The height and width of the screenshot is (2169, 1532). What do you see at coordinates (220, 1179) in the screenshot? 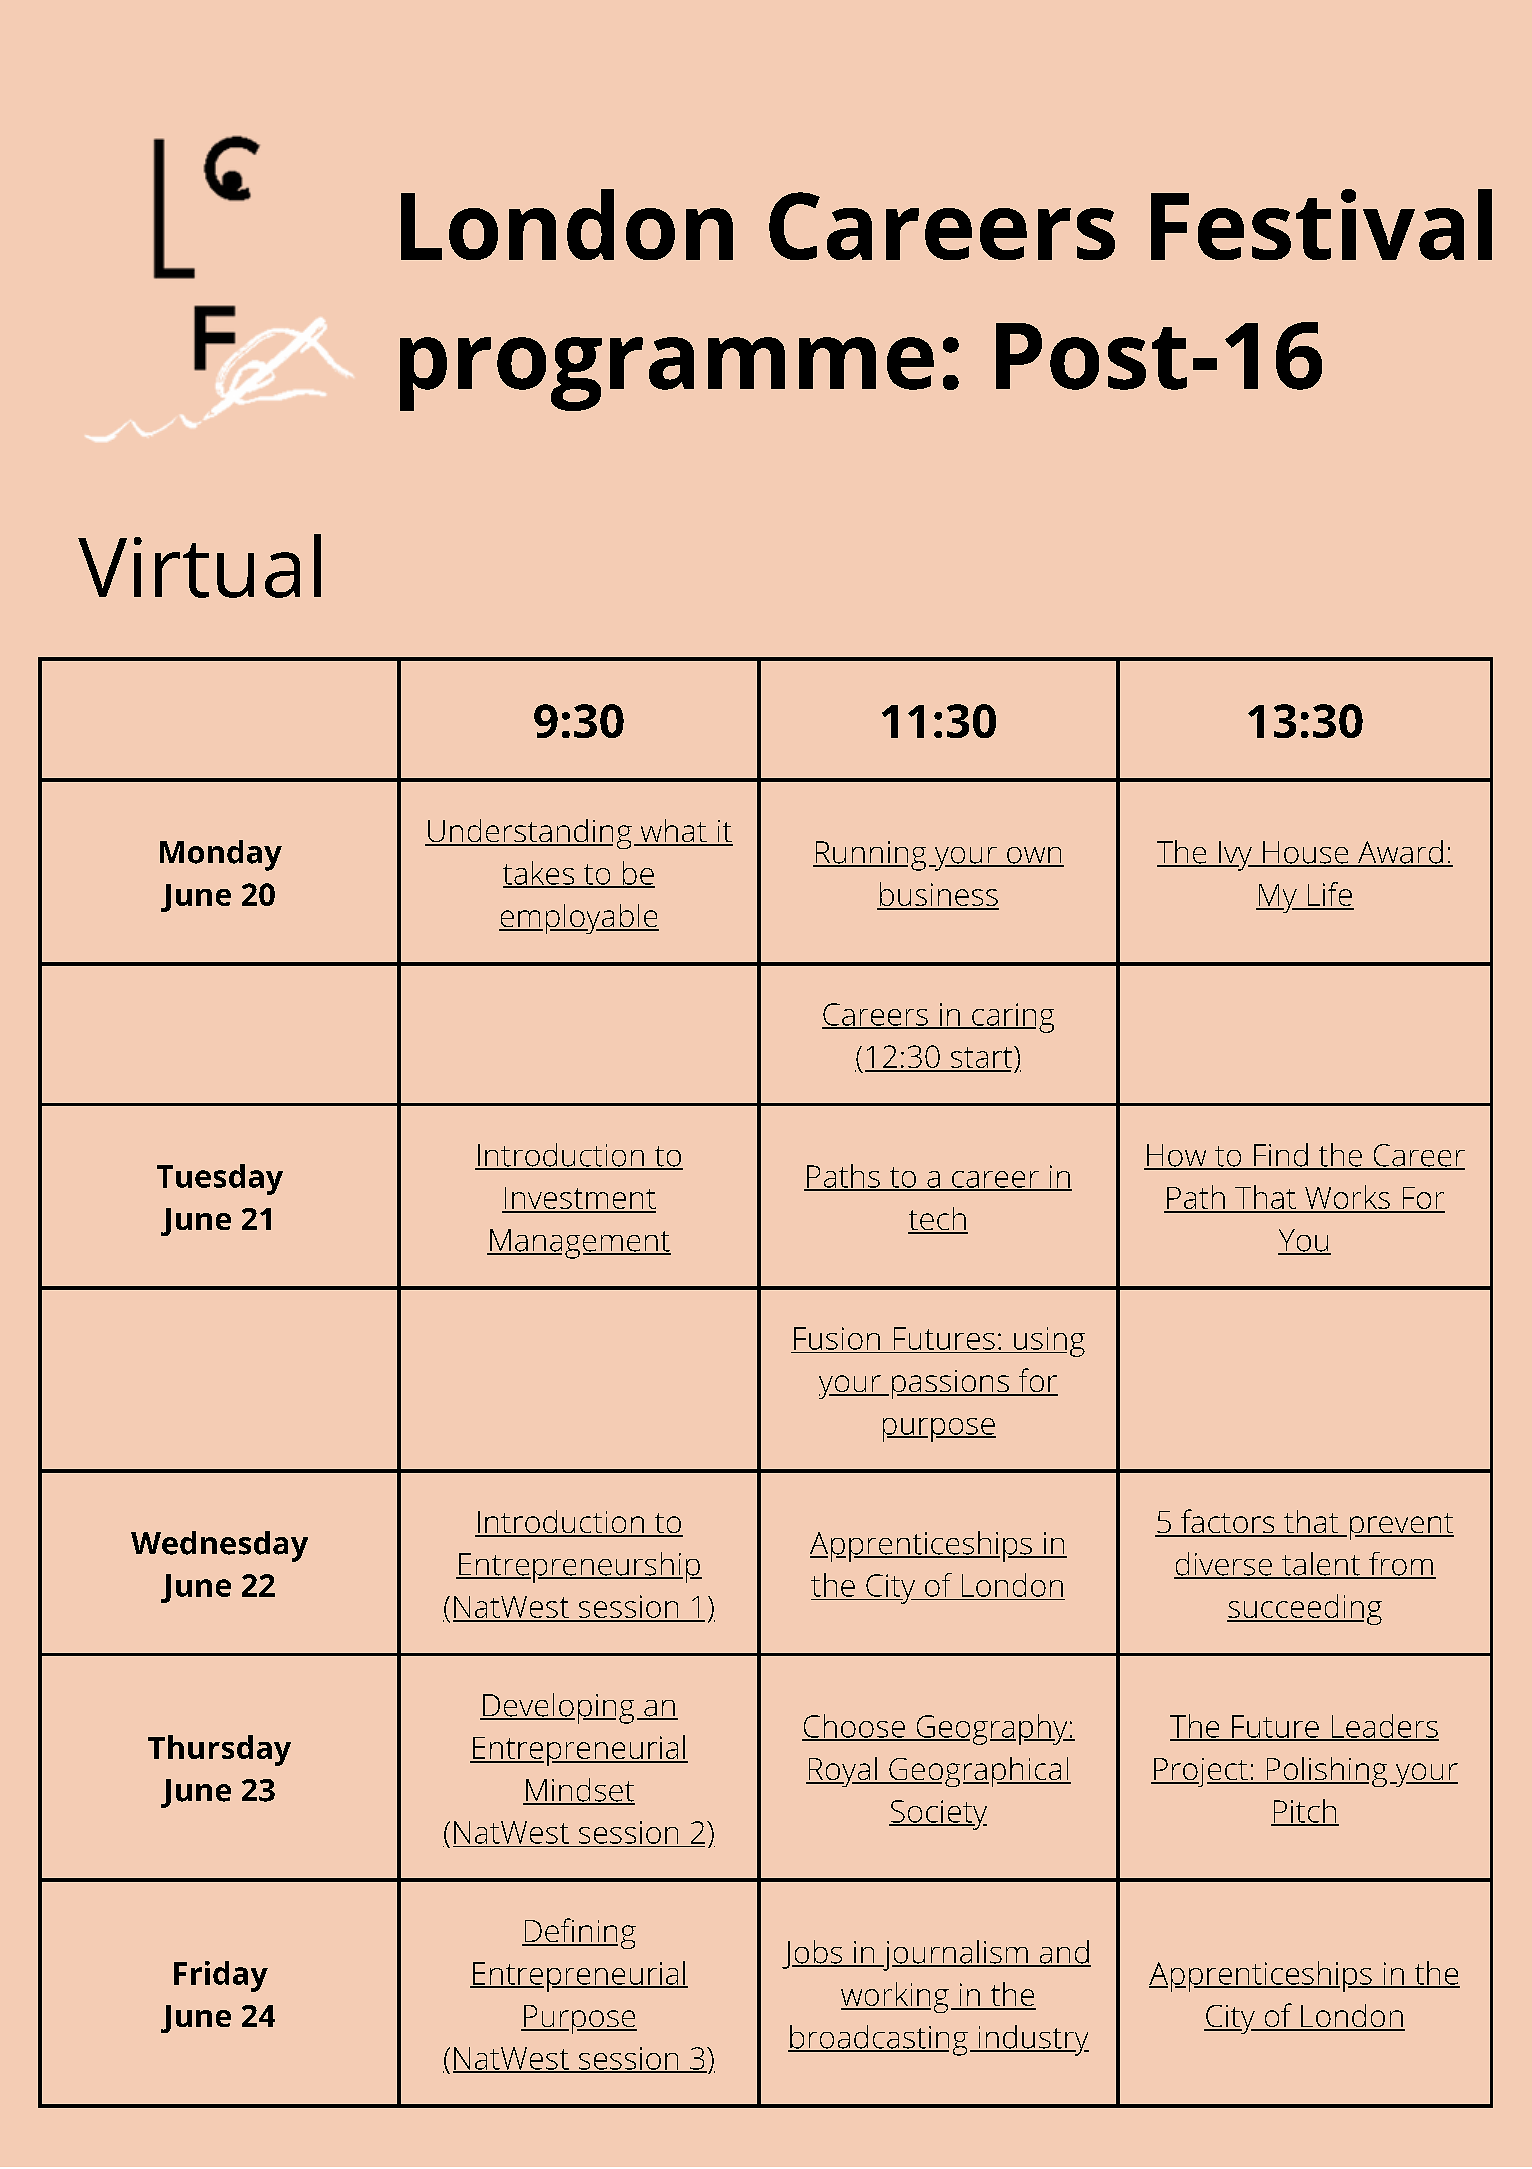
I see `Tuesday` at bounding box center [220, 1179].
